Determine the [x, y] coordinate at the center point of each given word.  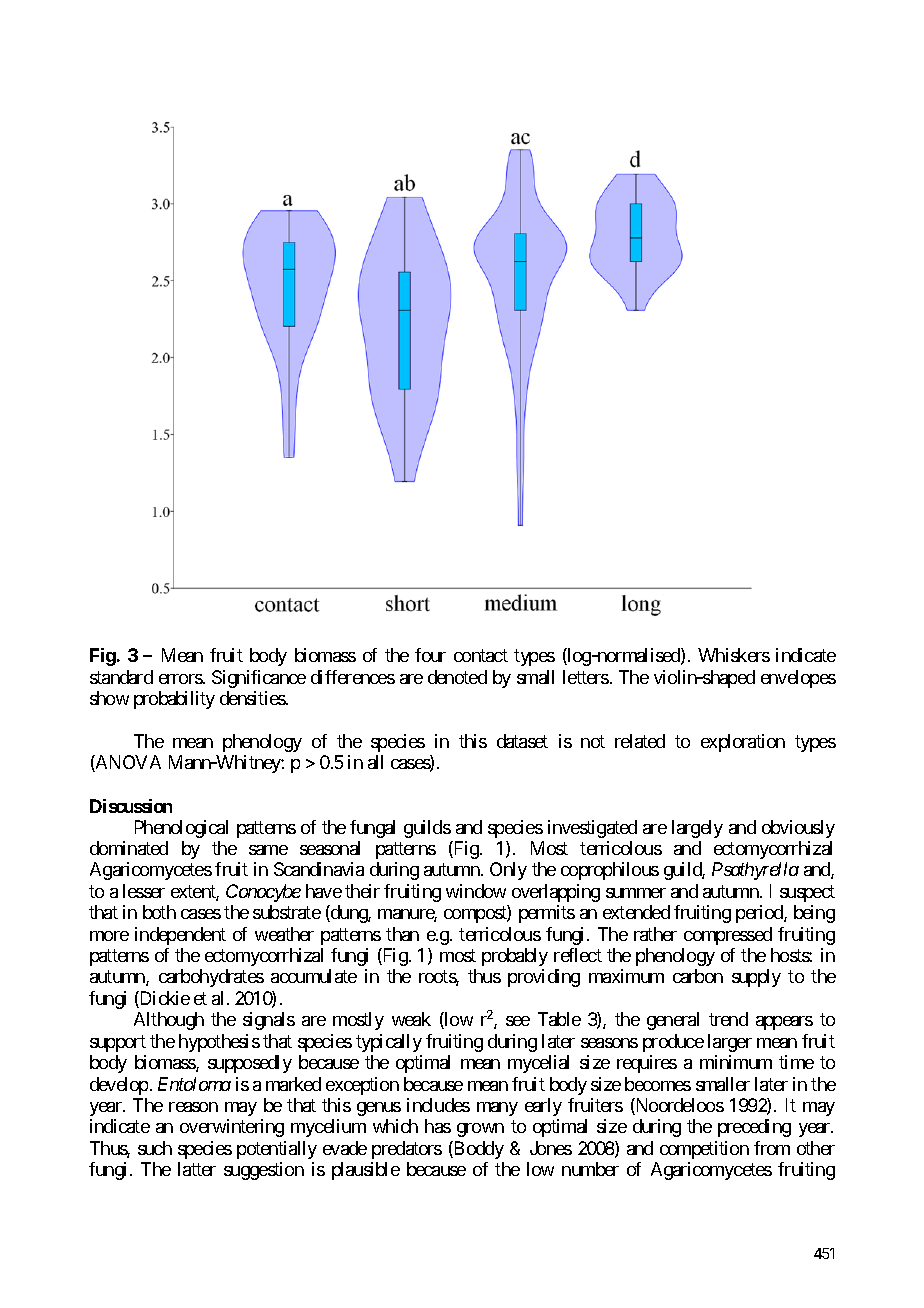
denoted [457, 677]
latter [197, 1169]
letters [586, 677]
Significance [259, 679]
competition [704, 1150]
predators [407, 1150]
